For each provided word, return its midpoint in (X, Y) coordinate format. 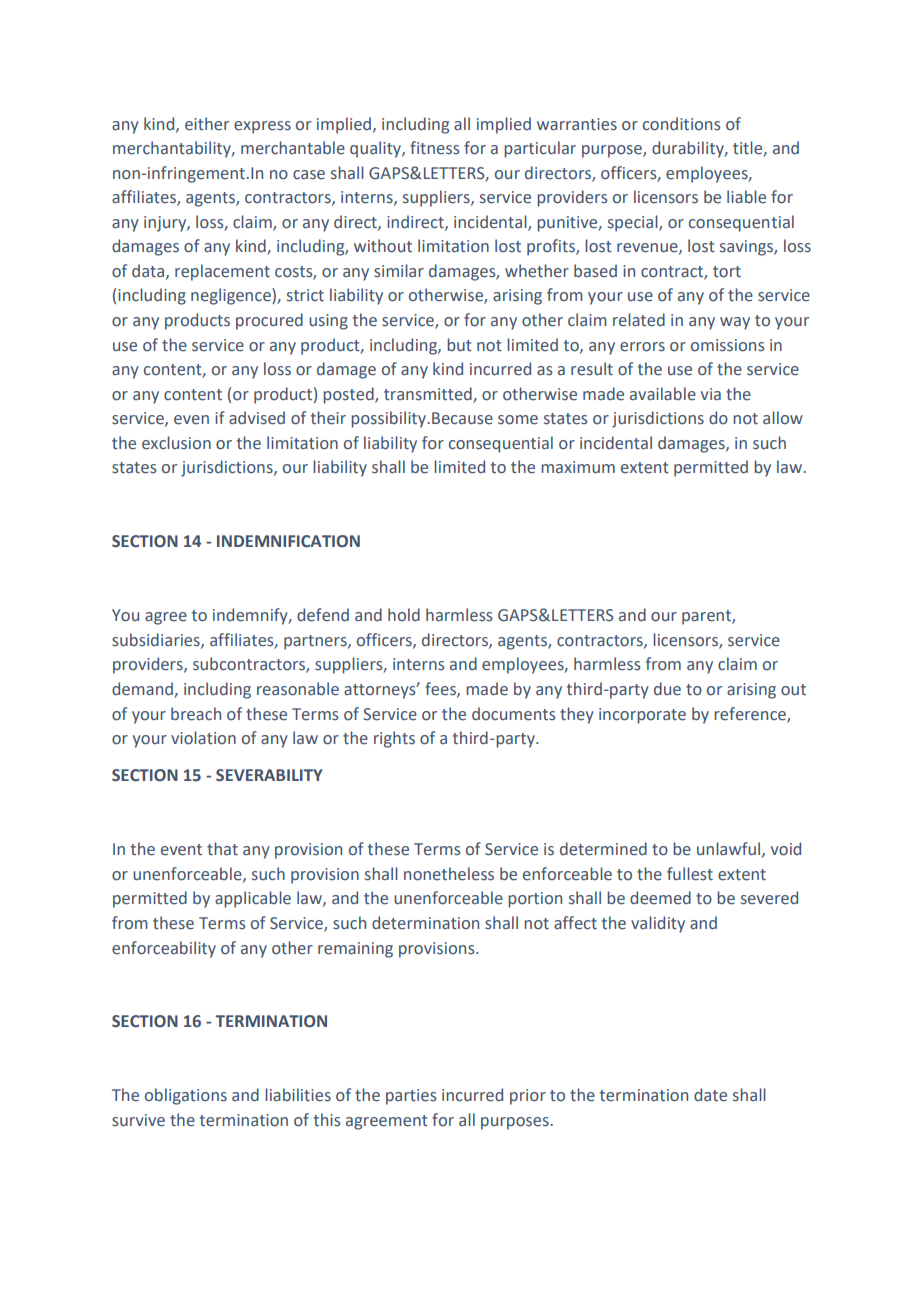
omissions (727, 345)
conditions (681, 124)
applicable (253, 899)
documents (513, 714)
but (459, 345)
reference (751, 714)
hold (404, 615)
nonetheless (449, 874)
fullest (690, 874)
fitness (434, 148)
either (207, 124)
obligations (186, 1096)
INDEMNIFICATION (288, 541)
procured (269, 321)
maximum (578, 467)
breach (196, 714)
